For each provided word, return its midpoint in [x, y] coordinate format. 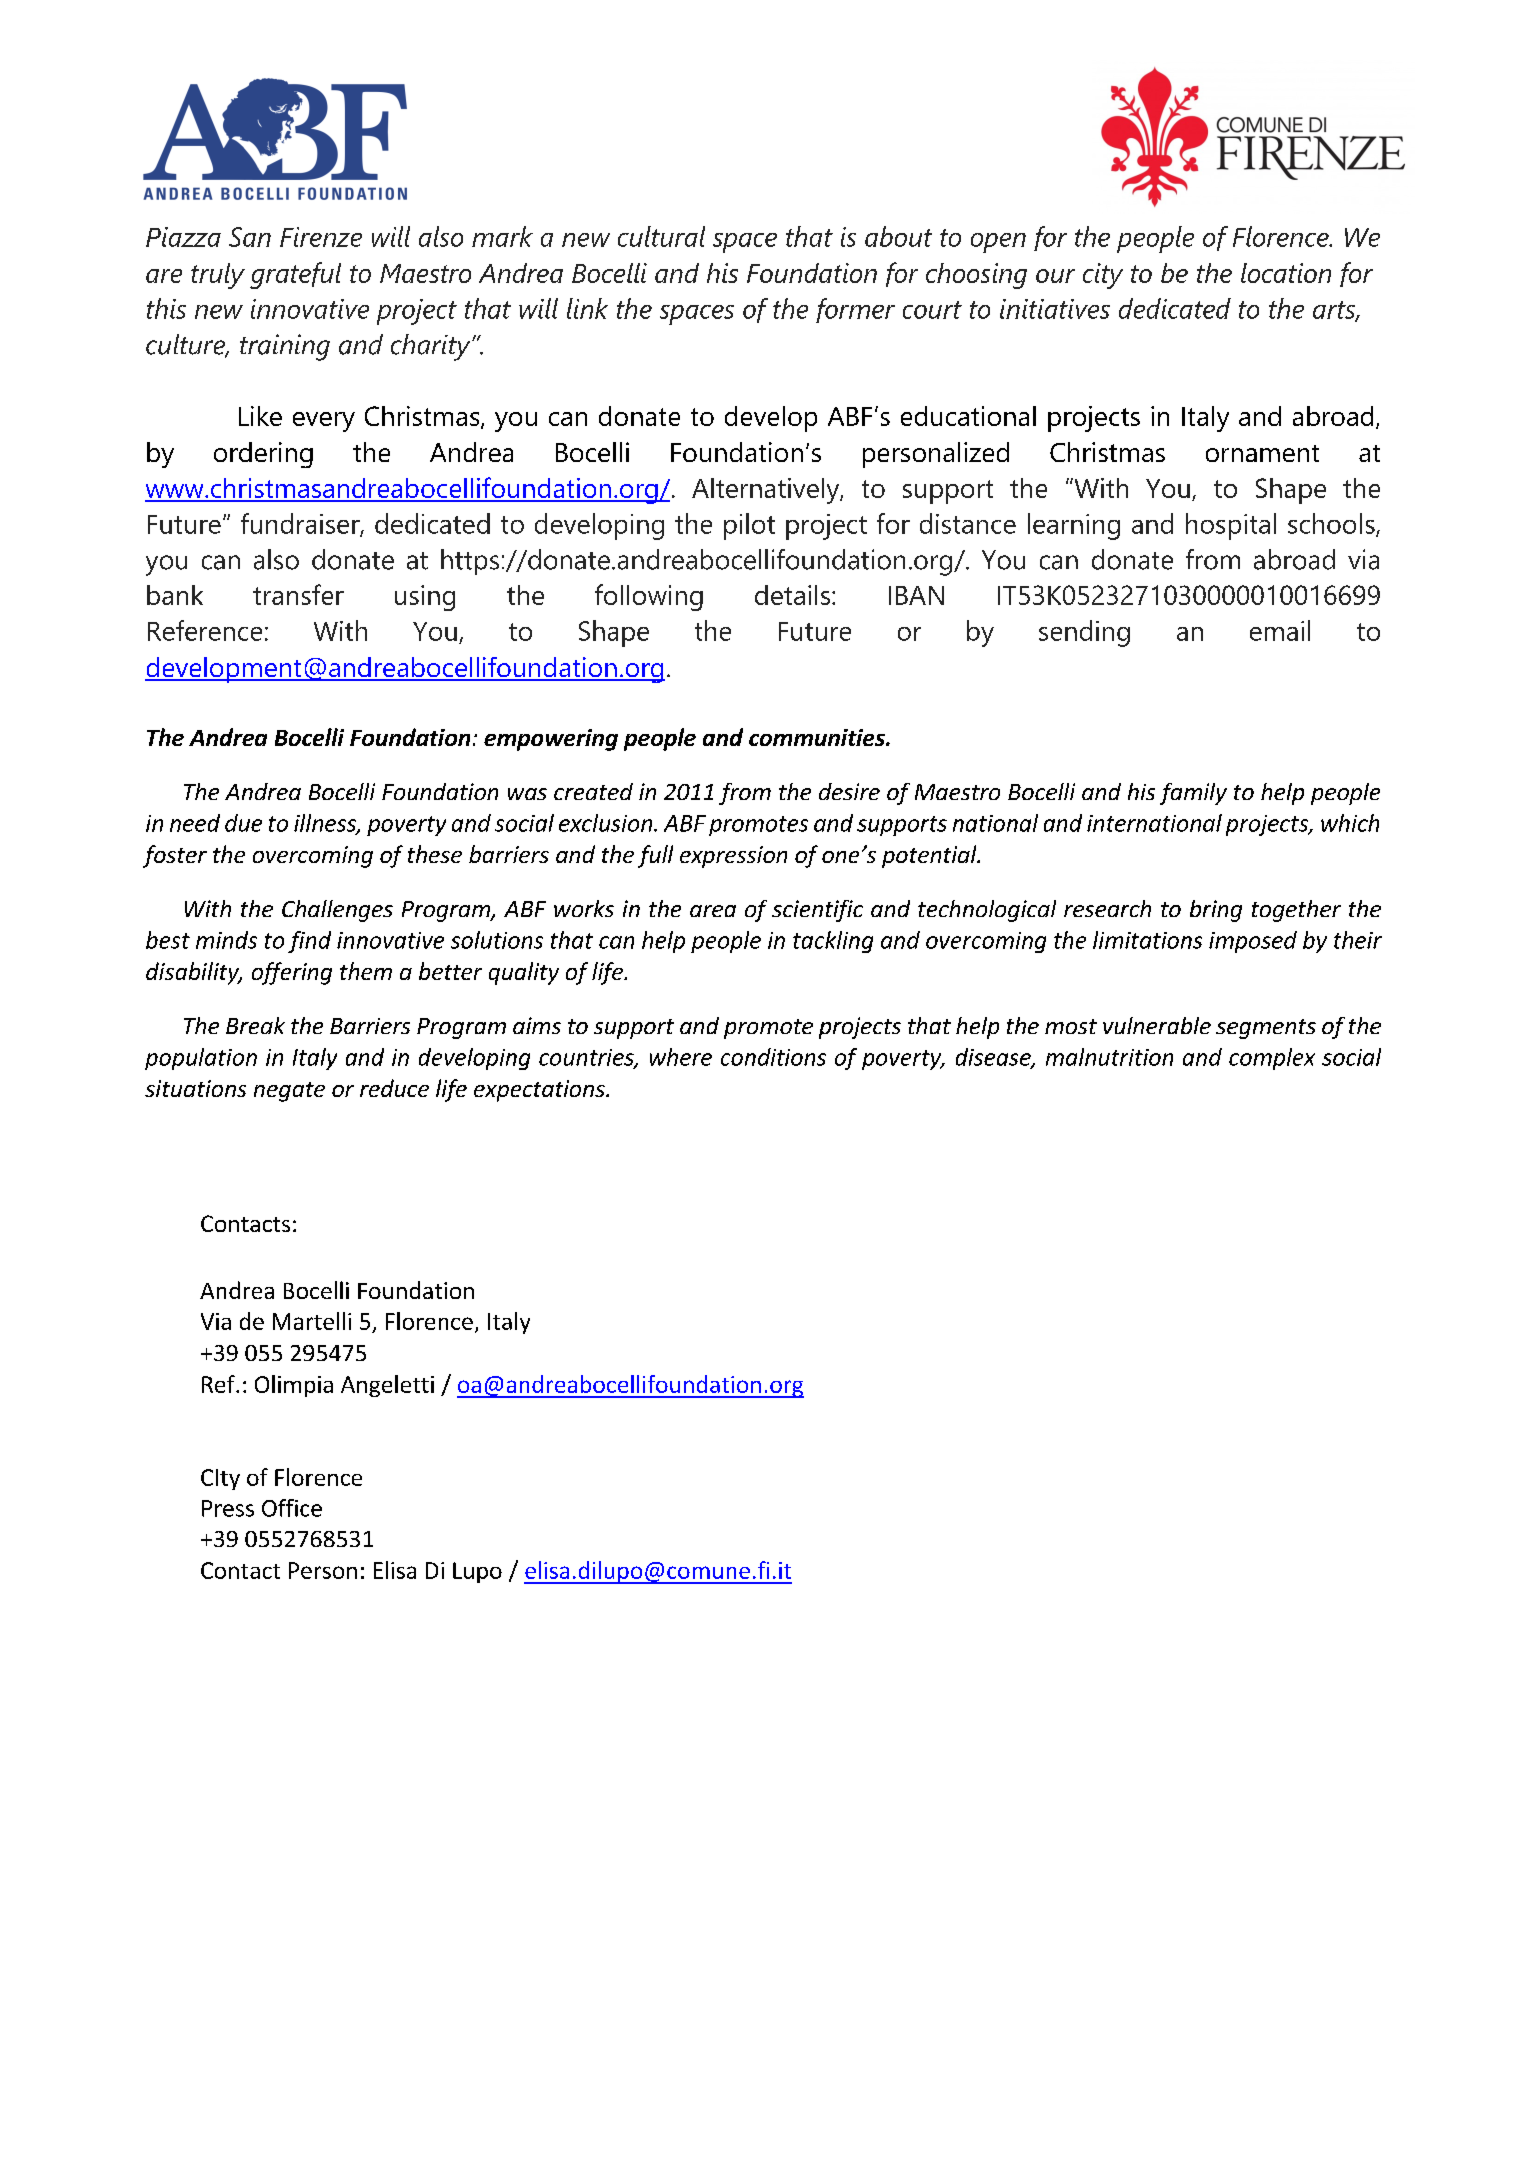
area [713, 911]
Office [292, 1508]
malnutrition [1109, 1057]
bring [1216, 911]
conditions [773, 1057]
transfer [298, 594]
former [855, 310]
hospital [1231, 526]
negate [289, 1092]
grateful [295, 275]
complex [1272, 1059]
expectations [540, 1091]
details [792, 595]
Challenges [337, 911]
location [1286, 273]
